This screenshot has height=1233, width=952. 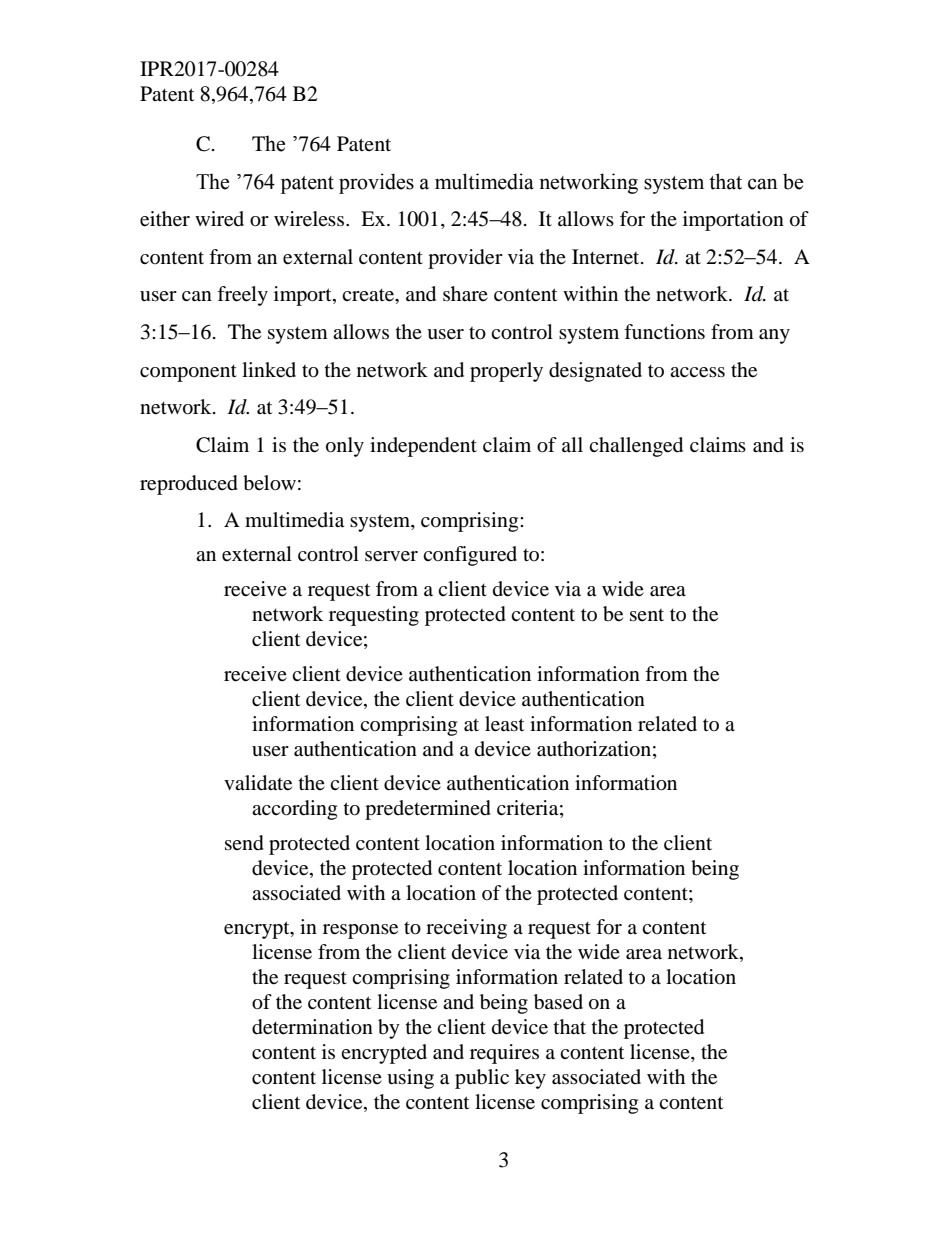 What do you see at coordinates (470, 556) in the screenshot?
I see `configured` at bounding box center [470, 556].
